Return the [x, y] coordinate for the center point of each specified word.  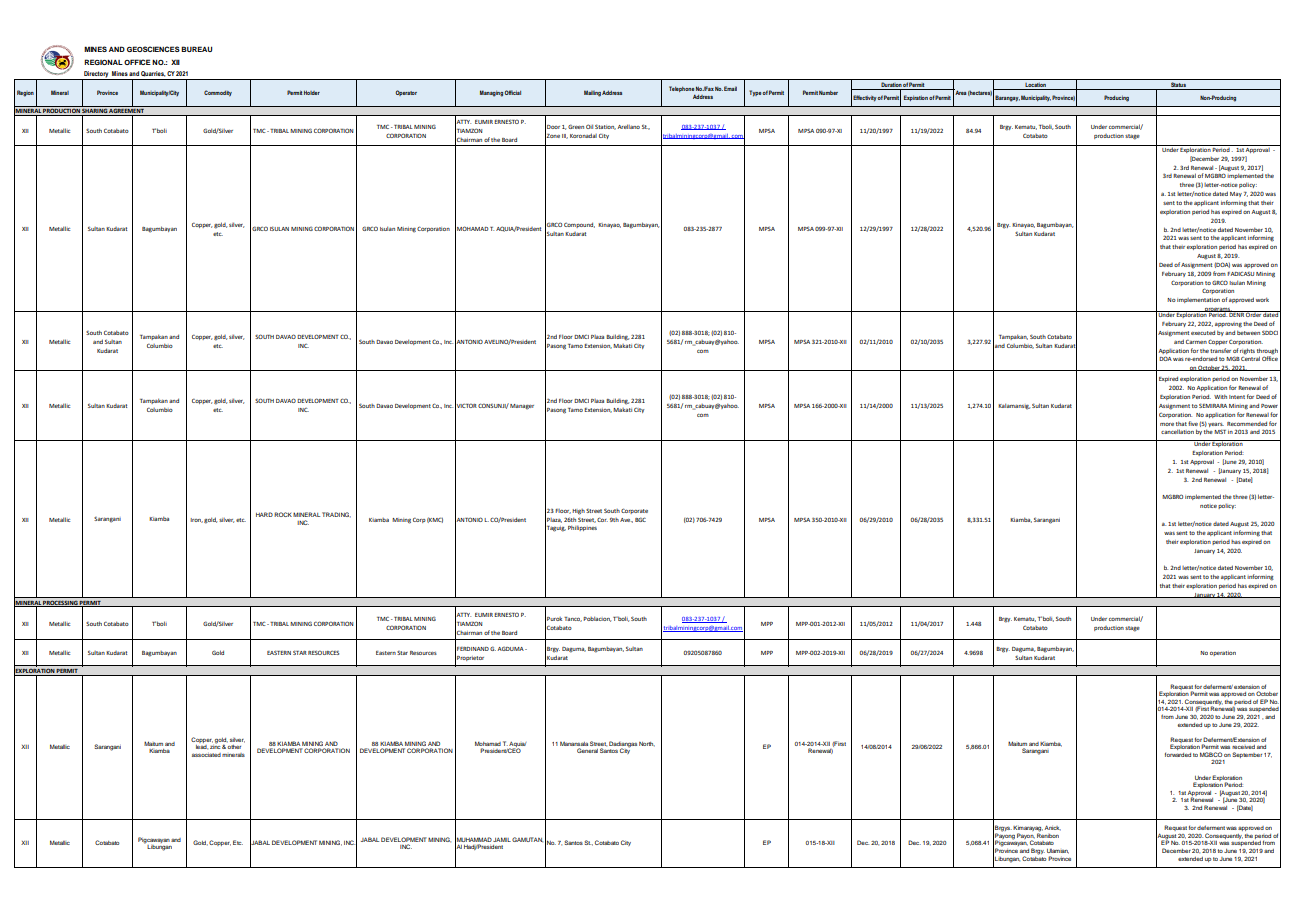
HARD [264, 514]
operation [1223, 653]
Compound [579, 225]
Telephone [682, 90]
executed [1203, 332]
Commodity [218, 93]
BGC [640, 519]
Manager [522, 407]
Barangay [1007, 98]
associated [206, 755]
